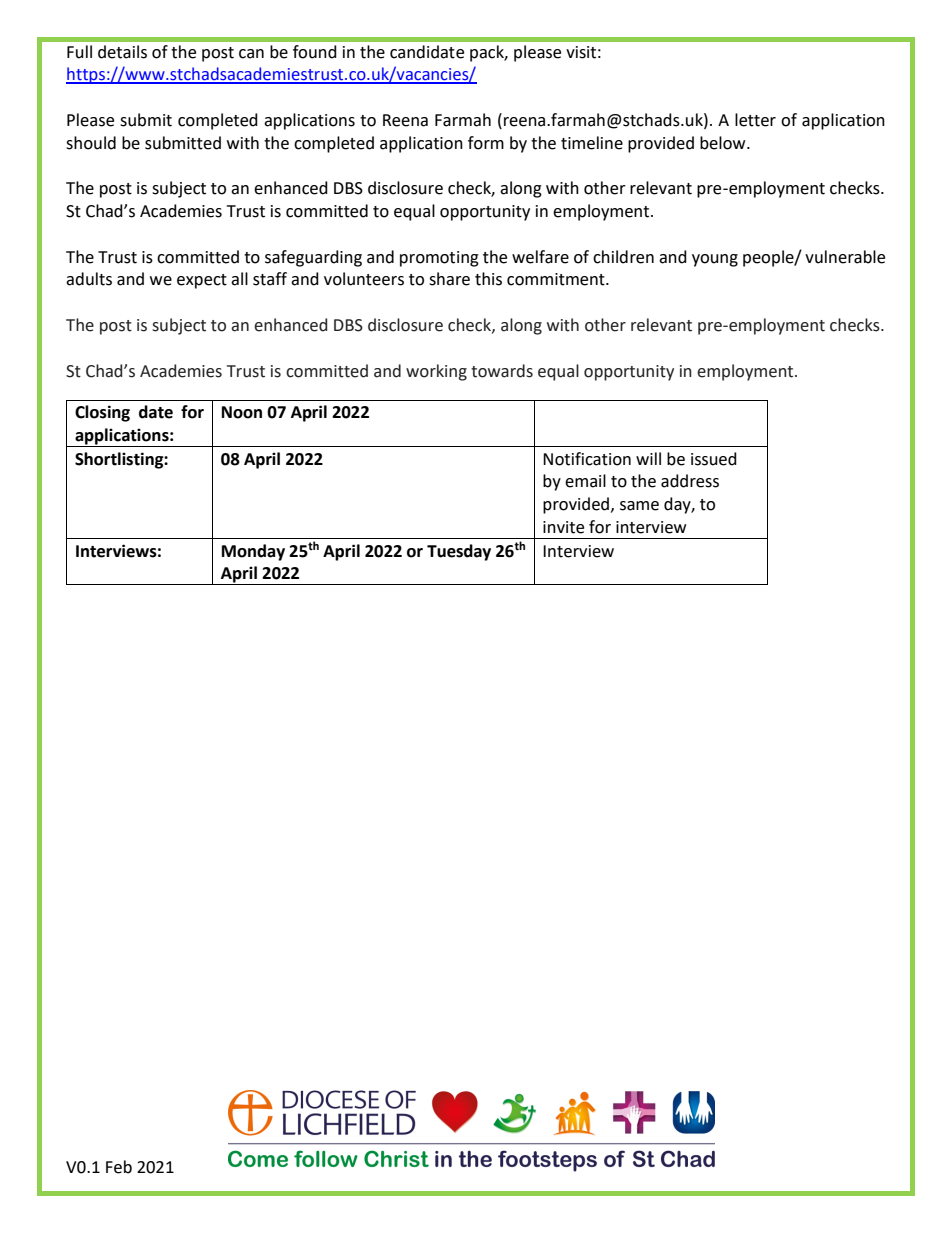  Describe the element at coordinates (119, 1167) in the page. I see `Feb` at that location.
